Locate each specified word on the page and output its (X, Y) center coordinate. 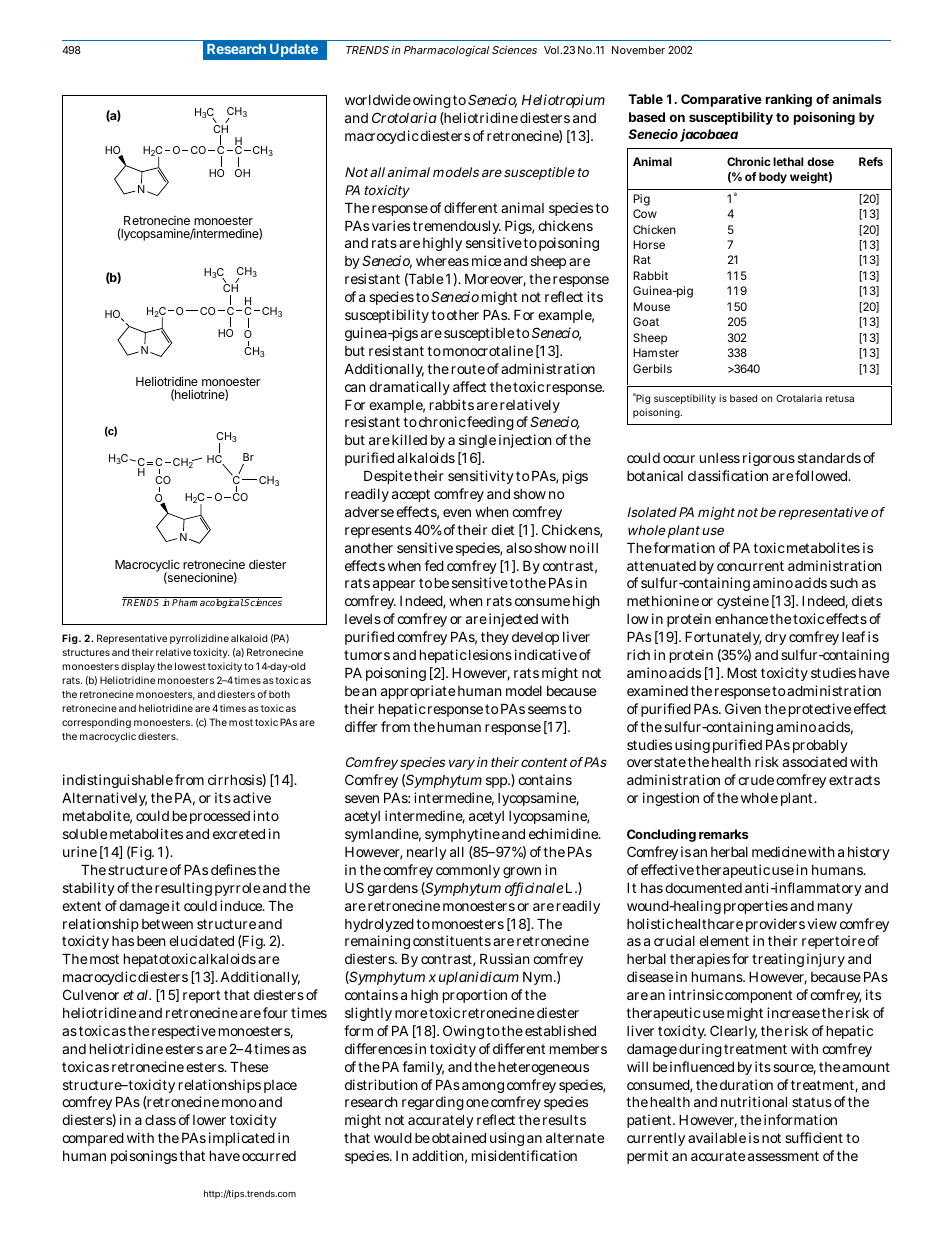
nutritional (754, 1101)
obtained (459, 1137)
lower (209, 1120)
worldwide (378, 99)
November (638, 50)
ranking (789, 100)
